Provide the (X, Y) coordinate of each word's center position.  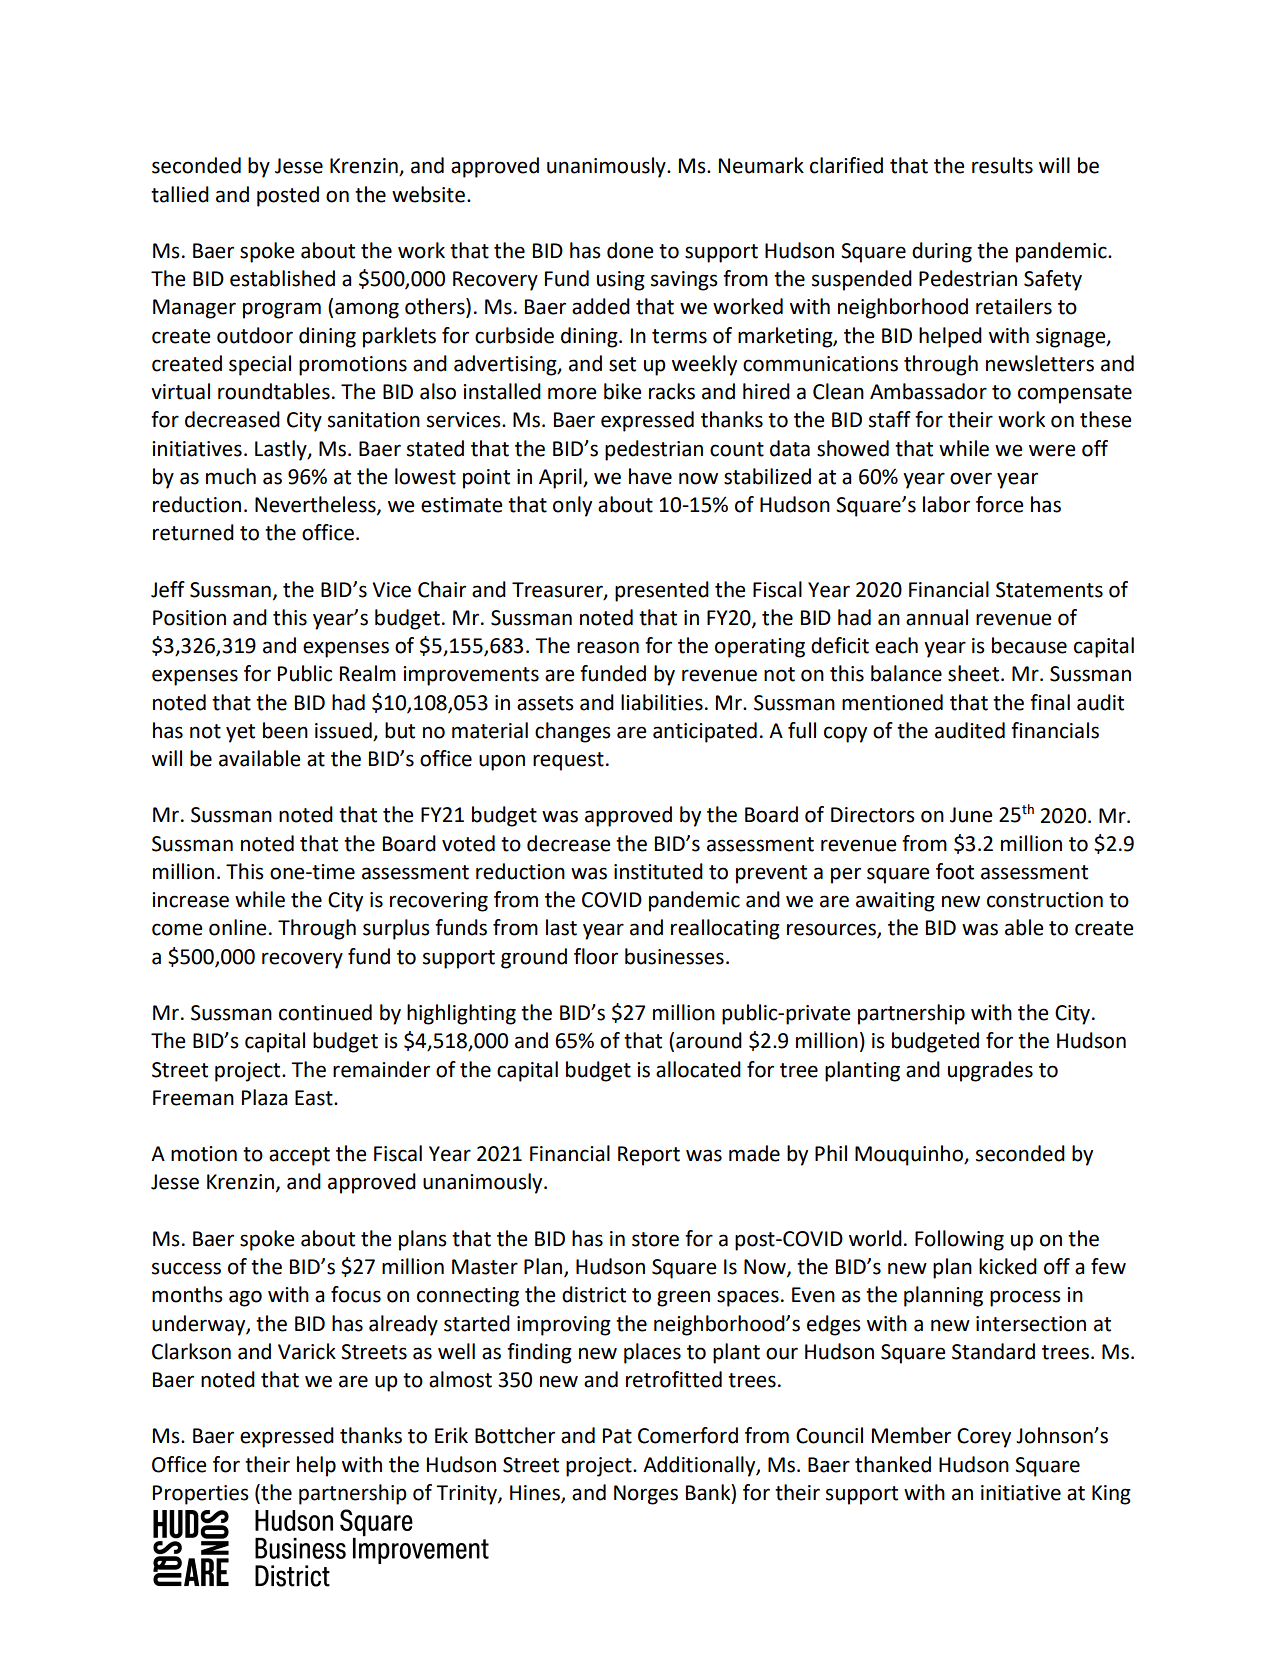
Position (189, 618)
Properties (201, 1495)
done (630, 250)
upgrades (990, 1071)
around (709, 1040)
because (1029, 645)
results (1002, 165)
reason (608, 647)
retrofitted (674, 1379)
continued (325, 1012)
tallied (180, 194)
